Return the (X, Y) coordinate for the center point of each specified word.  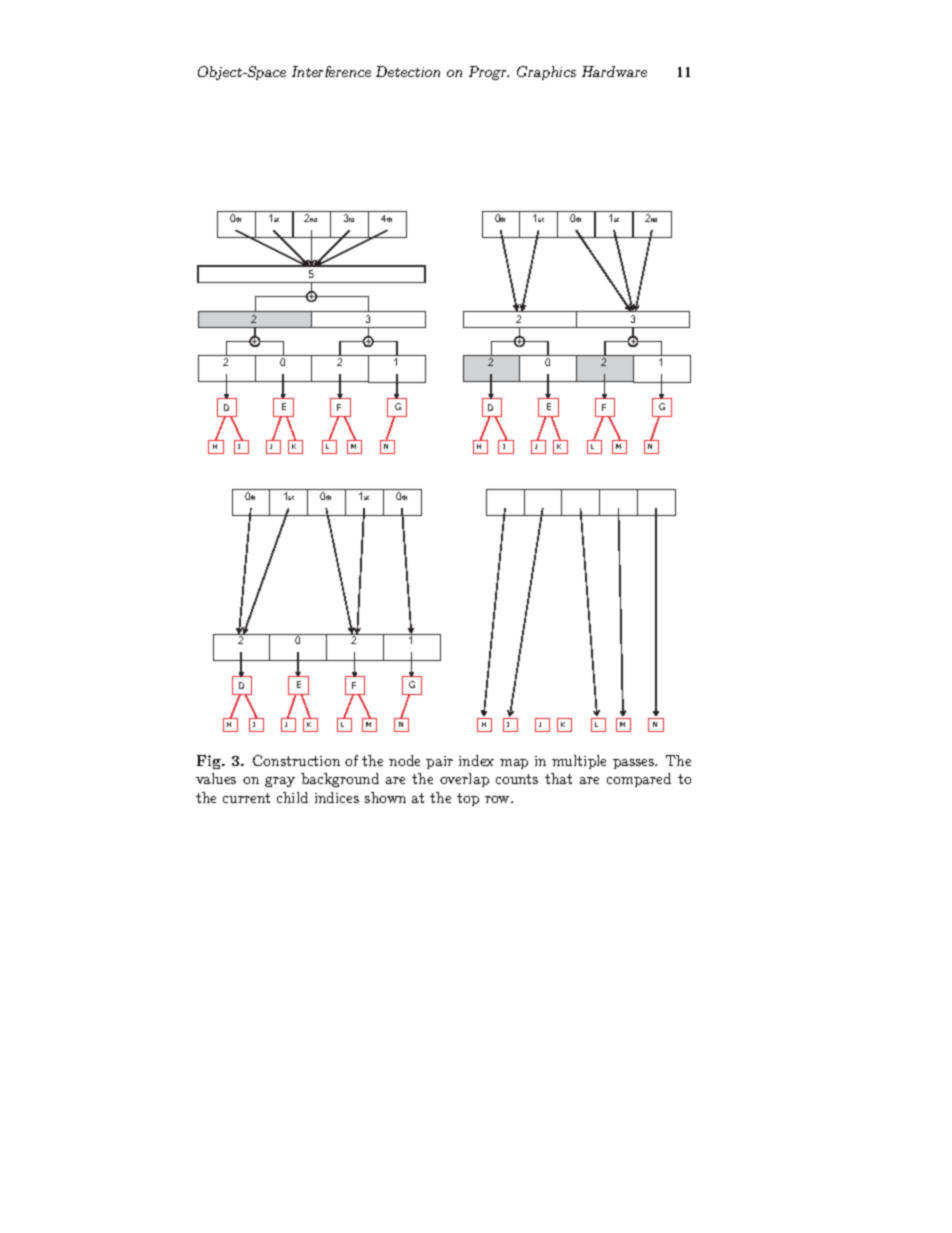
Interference (331, 71)
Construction (296, 760)
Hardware (614, 71)
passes (635, 764)
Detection (408, 71)
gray (280, 782)
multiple (579, 762)
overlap (464, 780)
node (404, 760)
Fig (210, 762)
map (514, 764)
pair (439, 762)
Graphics (546, 73)
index (476, 760)
